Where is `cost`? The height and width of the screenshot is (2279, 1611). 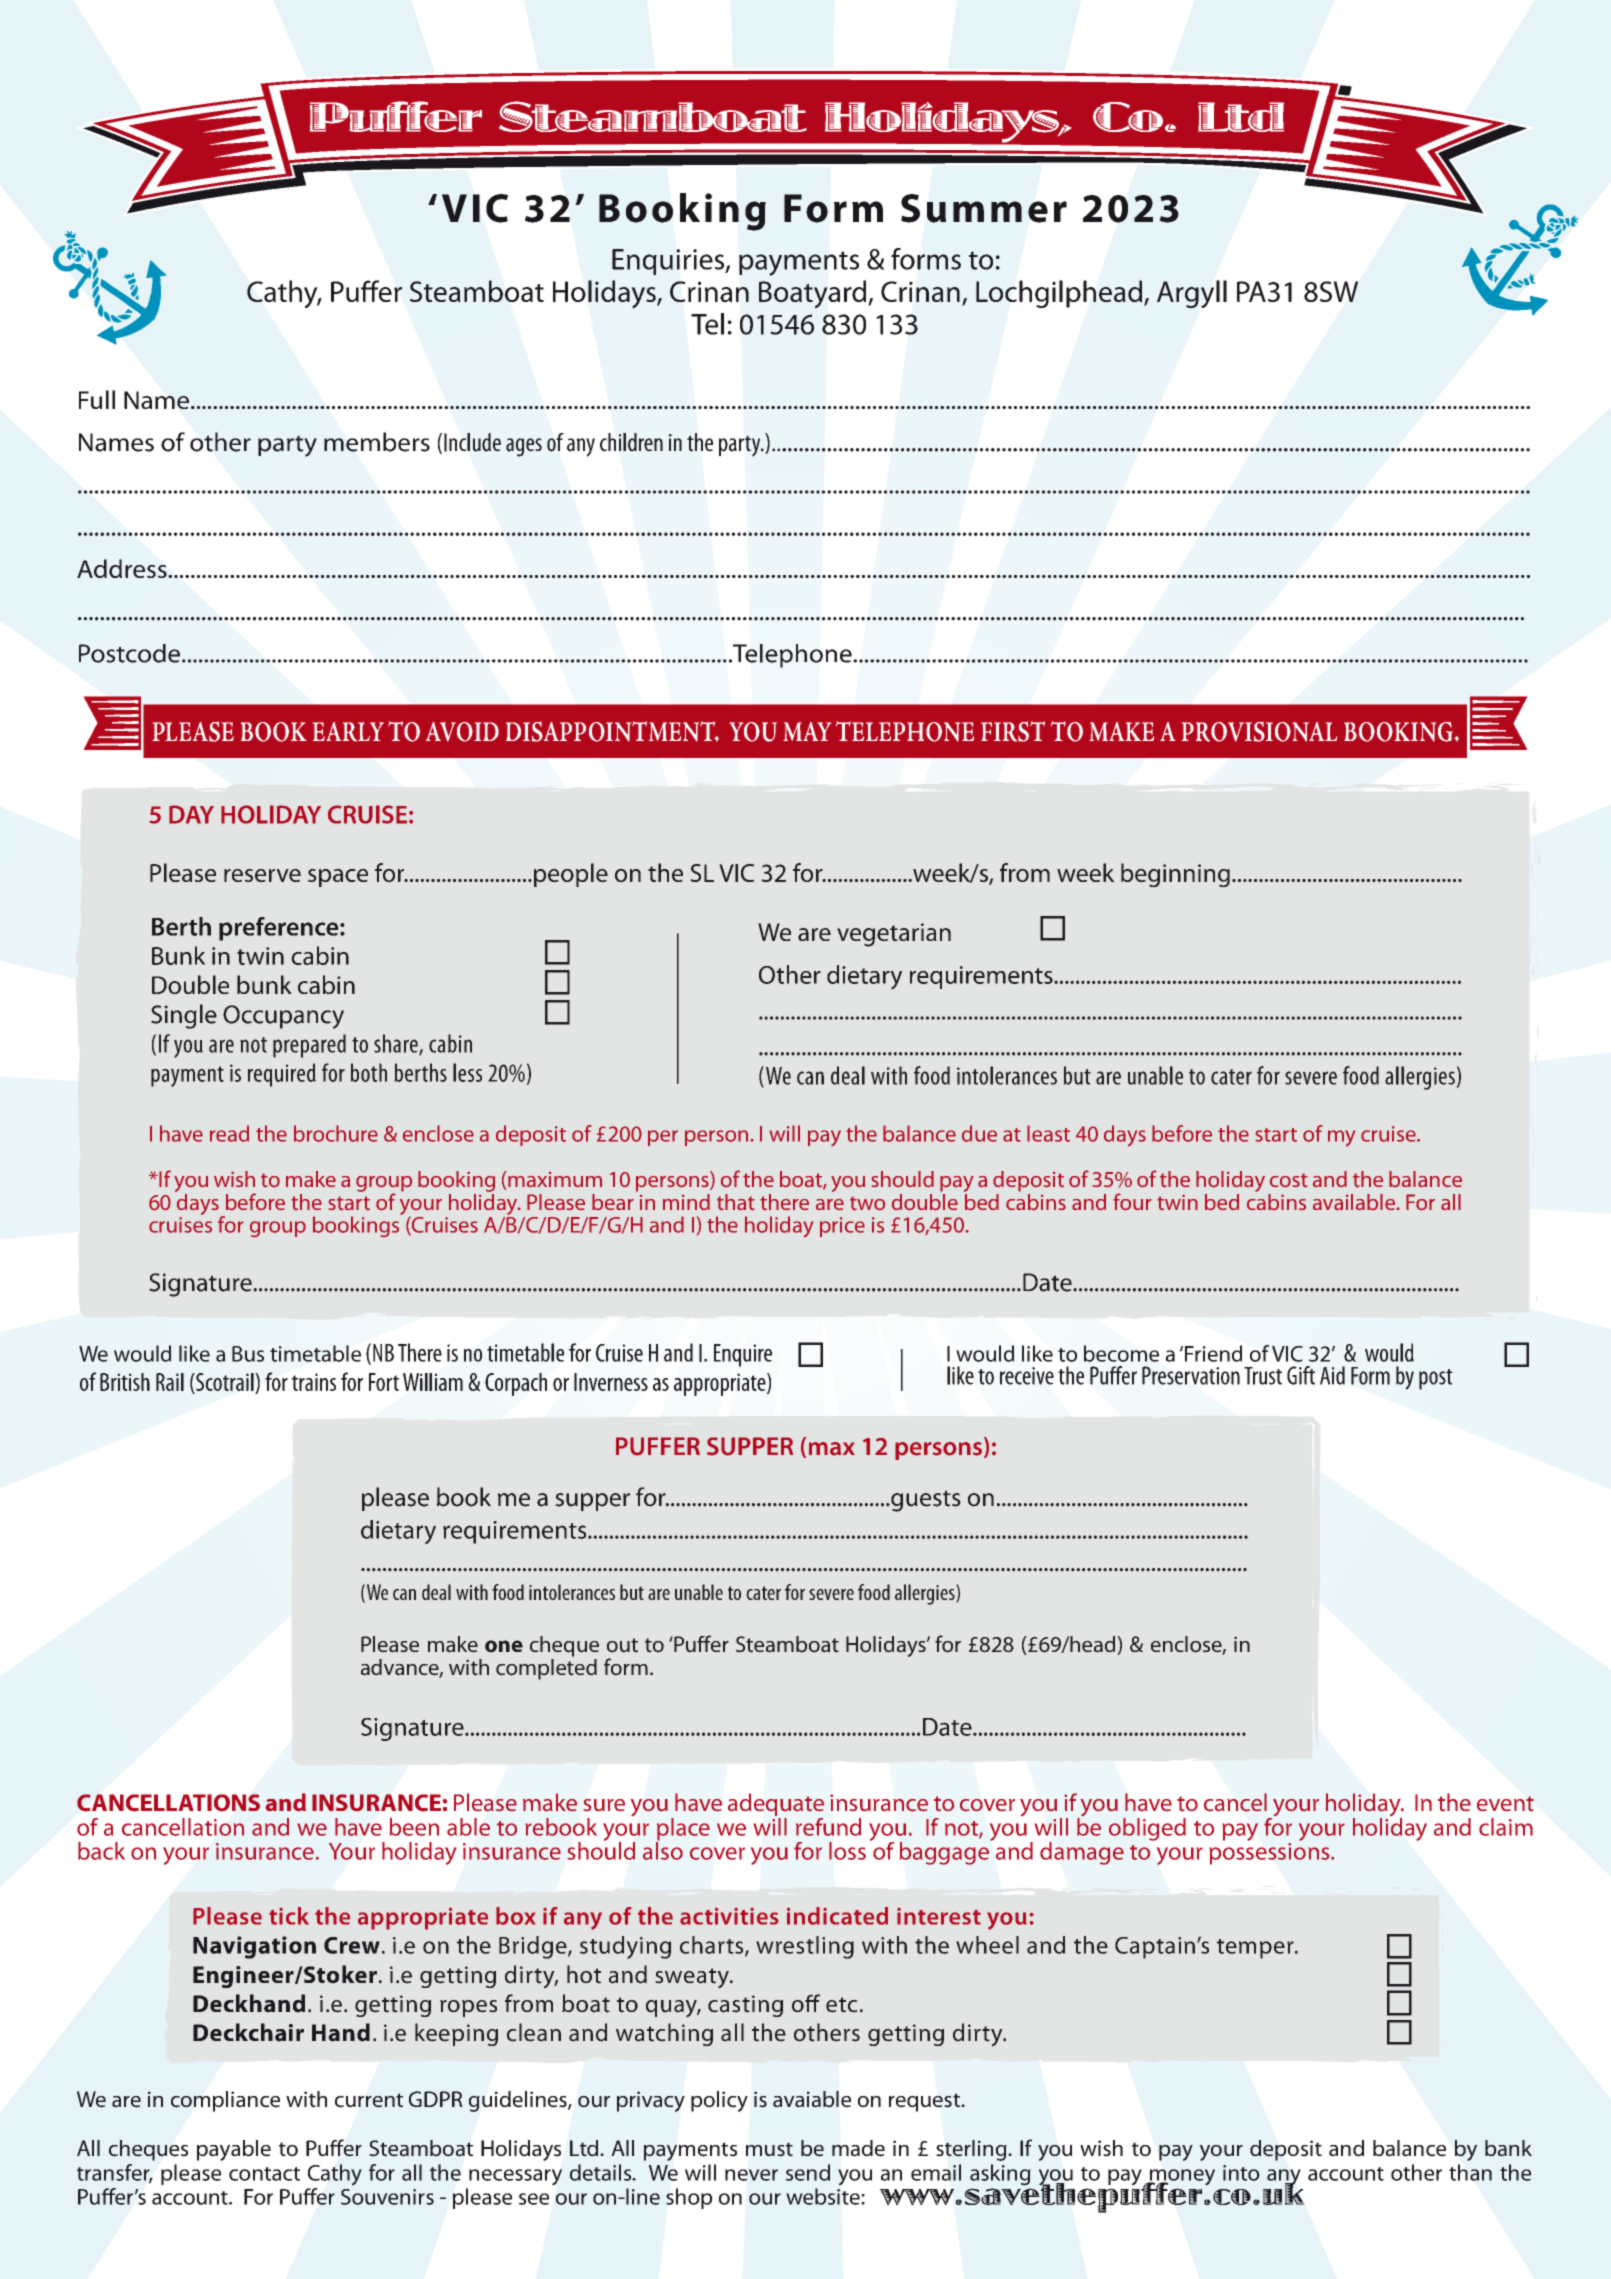
cost is located at coordinates (1289, 1180).
